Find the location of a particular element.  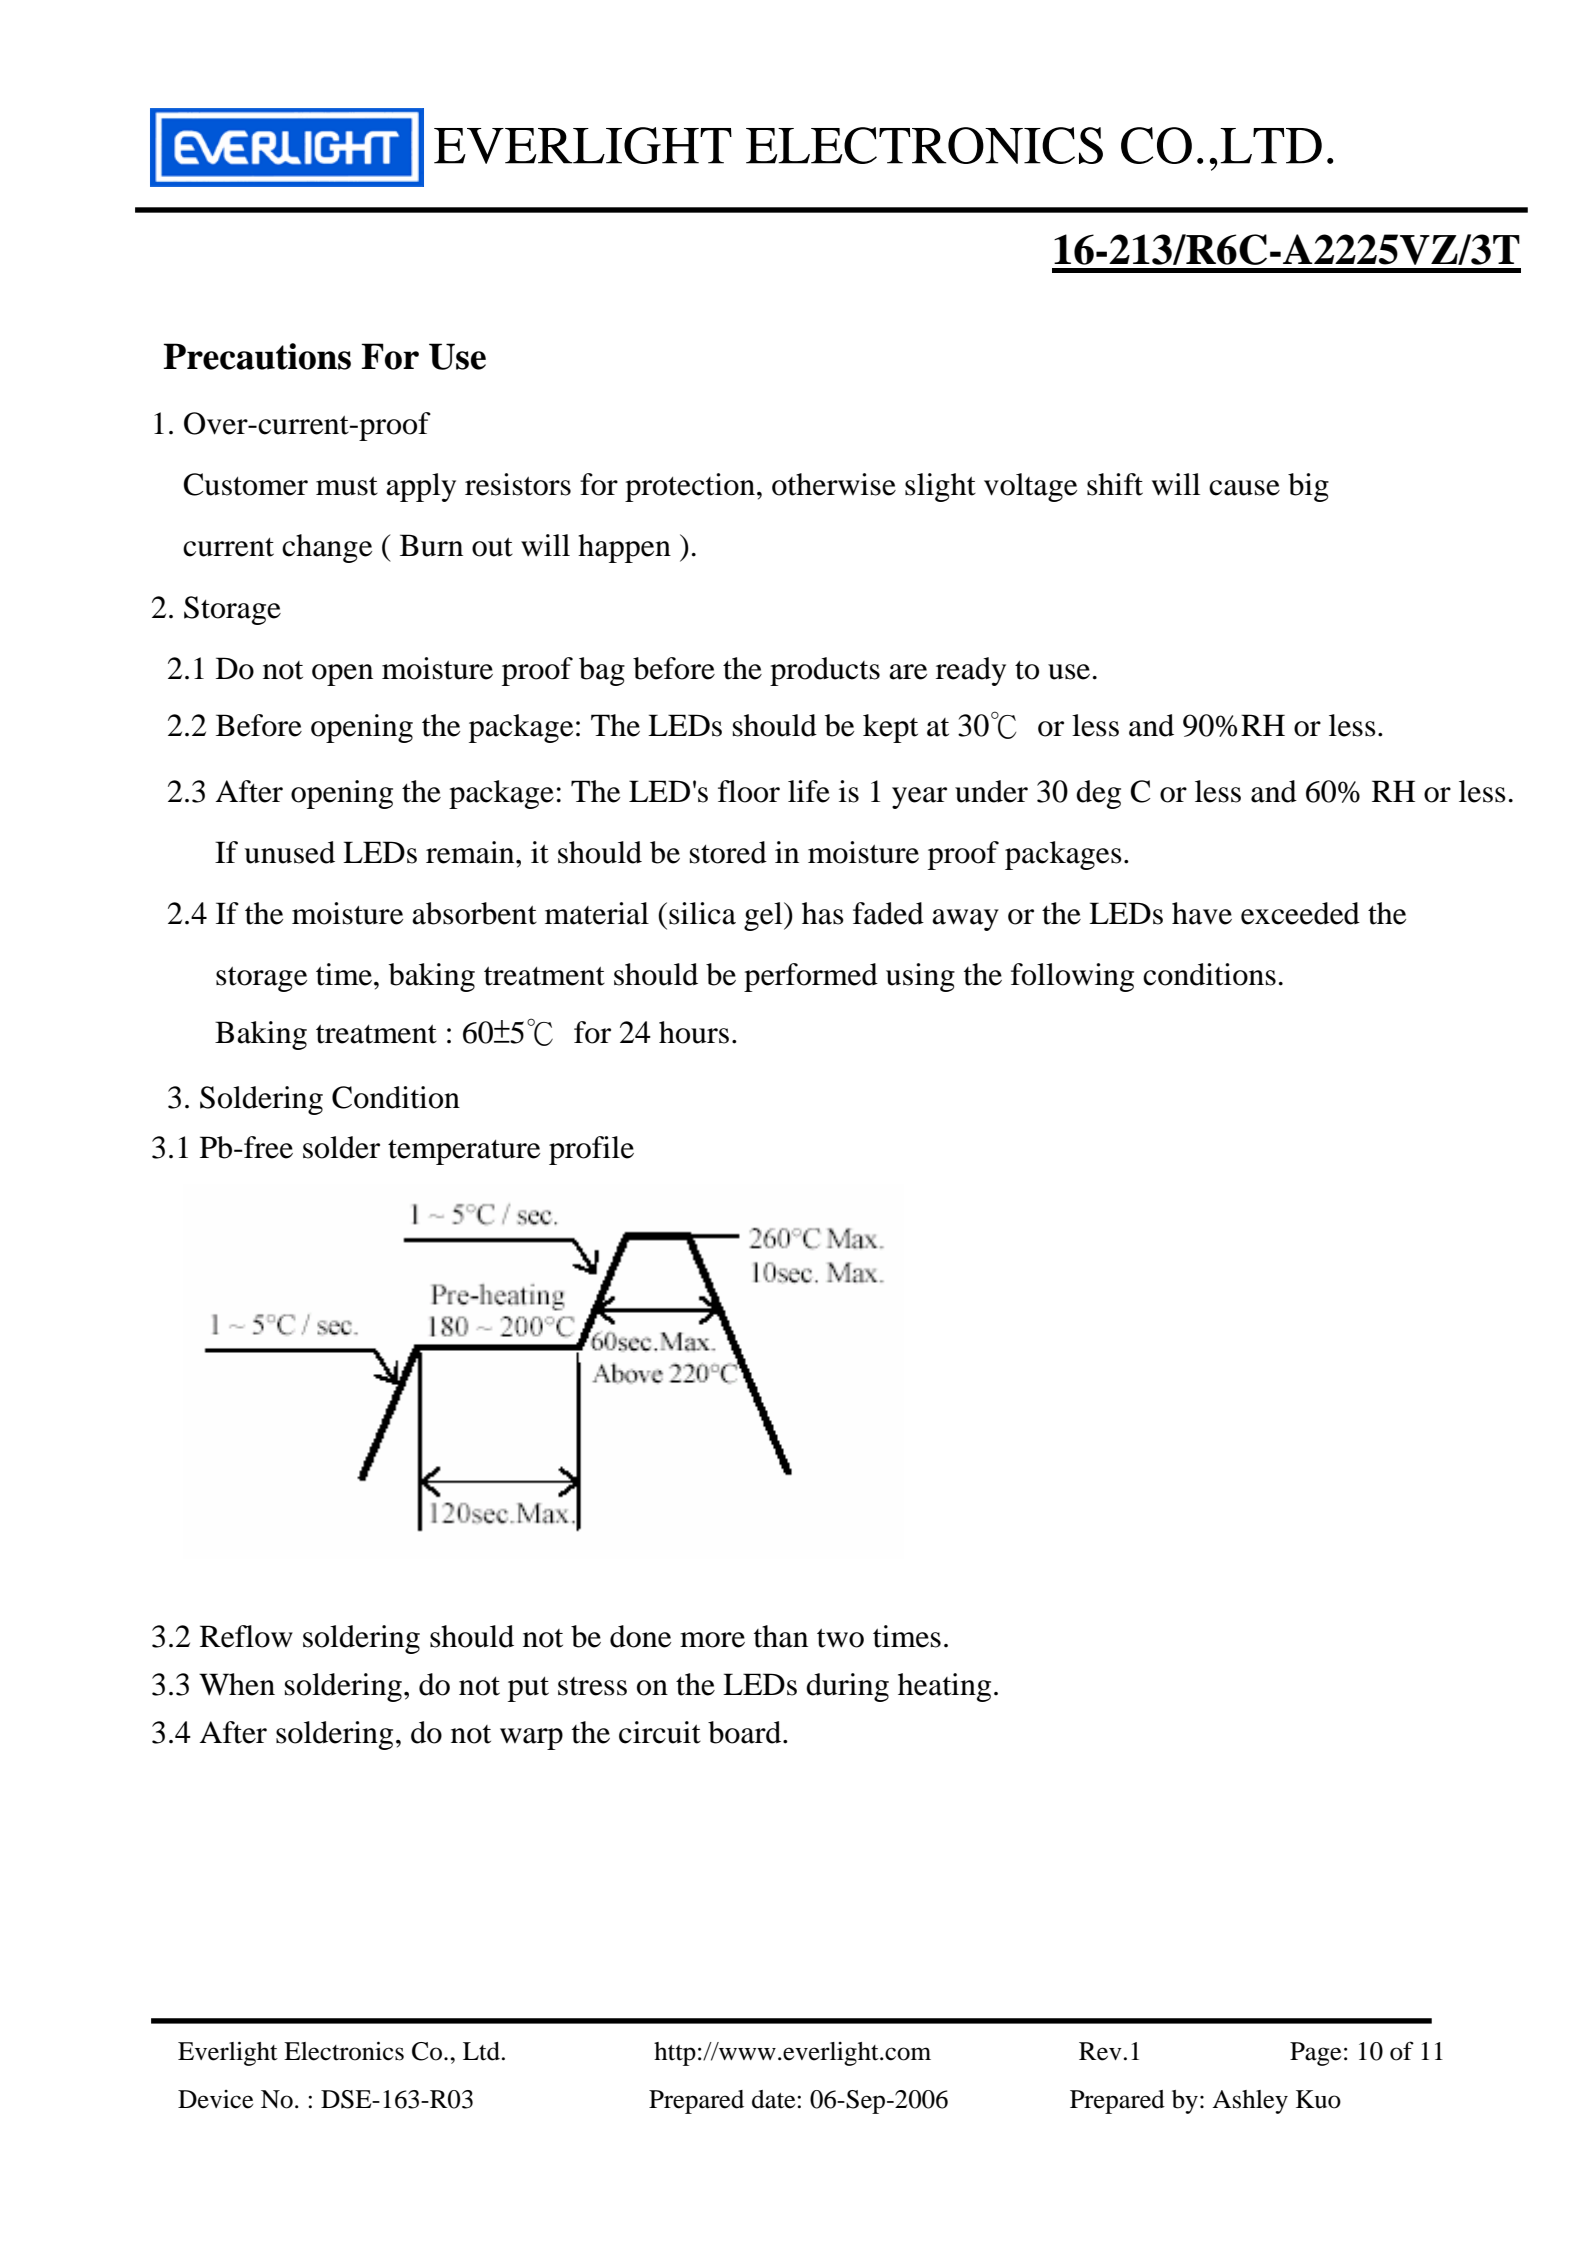

than is located at coordinates (781, 1636).
